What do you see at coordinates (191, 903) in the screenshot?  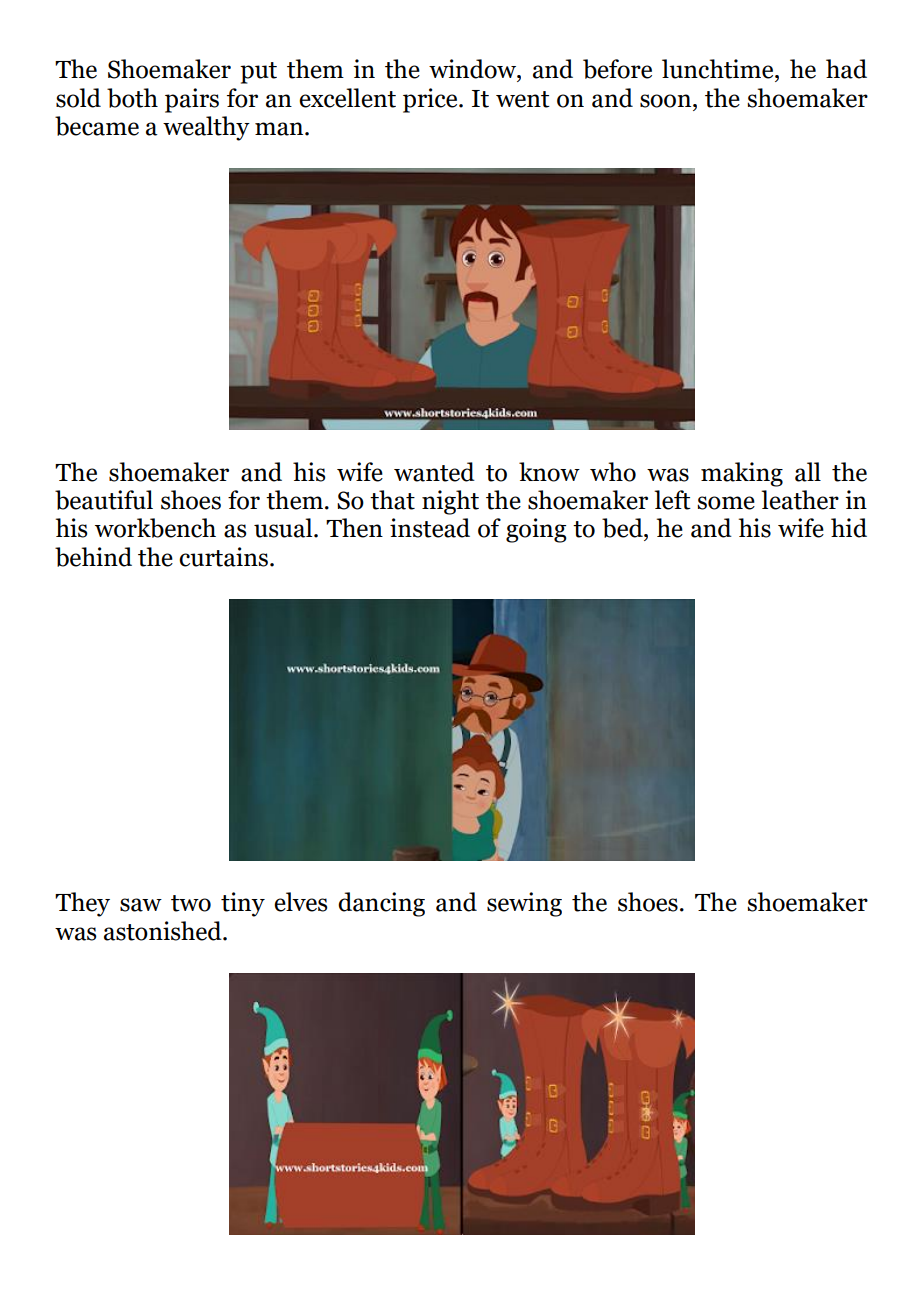 I see `two` at bounding box center [191, 903].
